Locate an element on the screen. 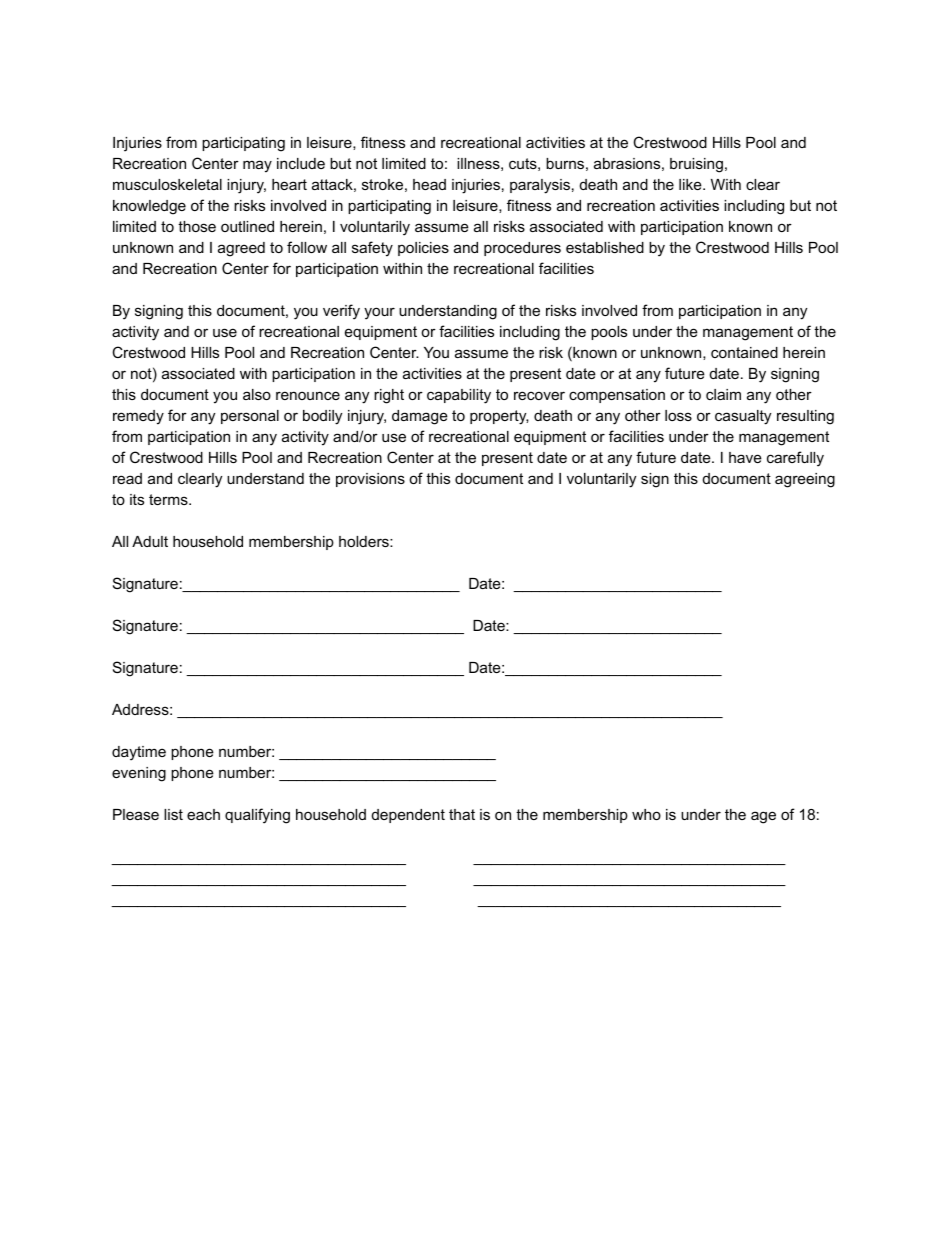  each is located at coordinates (203, 814).
